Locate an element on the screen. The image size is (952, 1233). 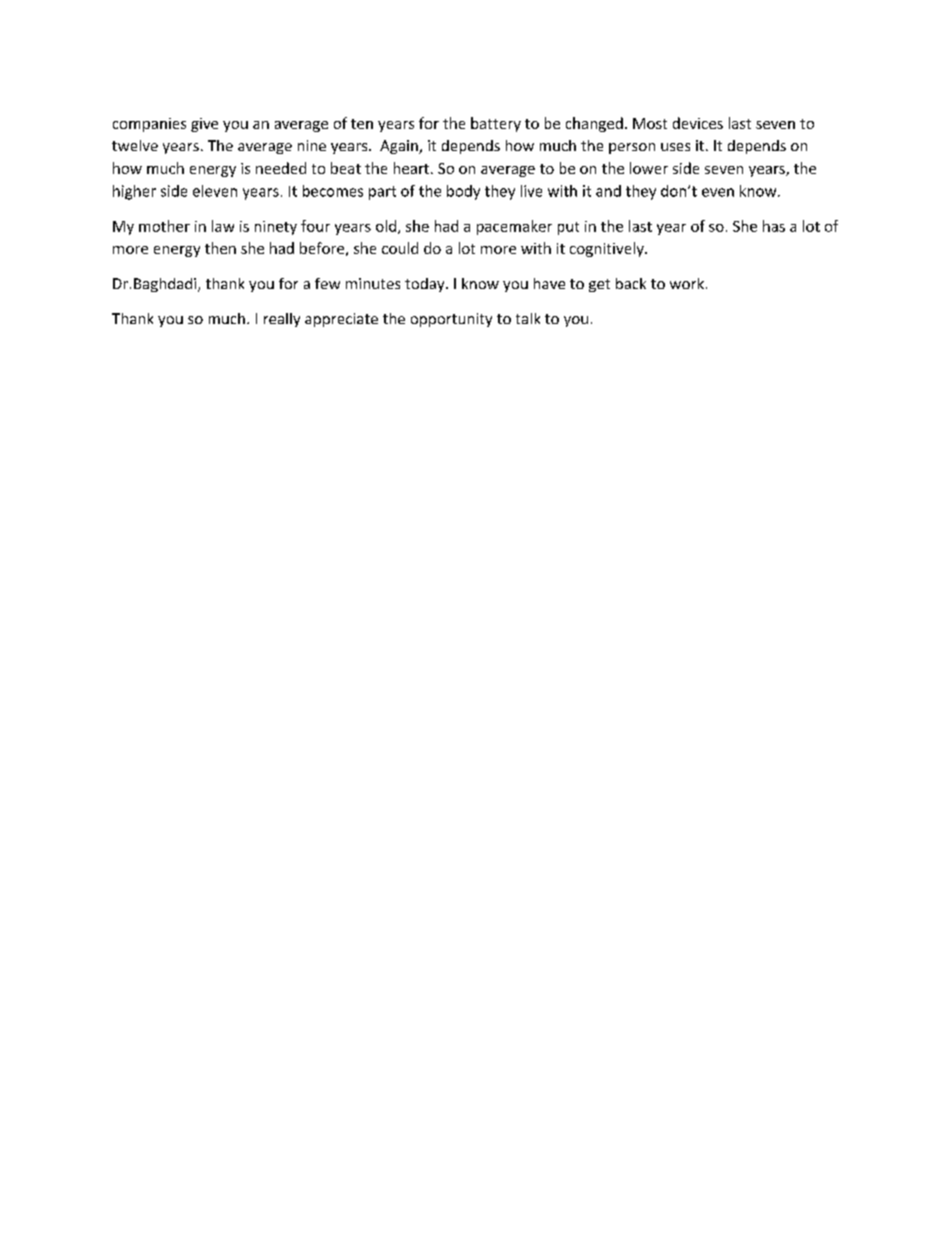
really is located at coordinates (282, 320).
